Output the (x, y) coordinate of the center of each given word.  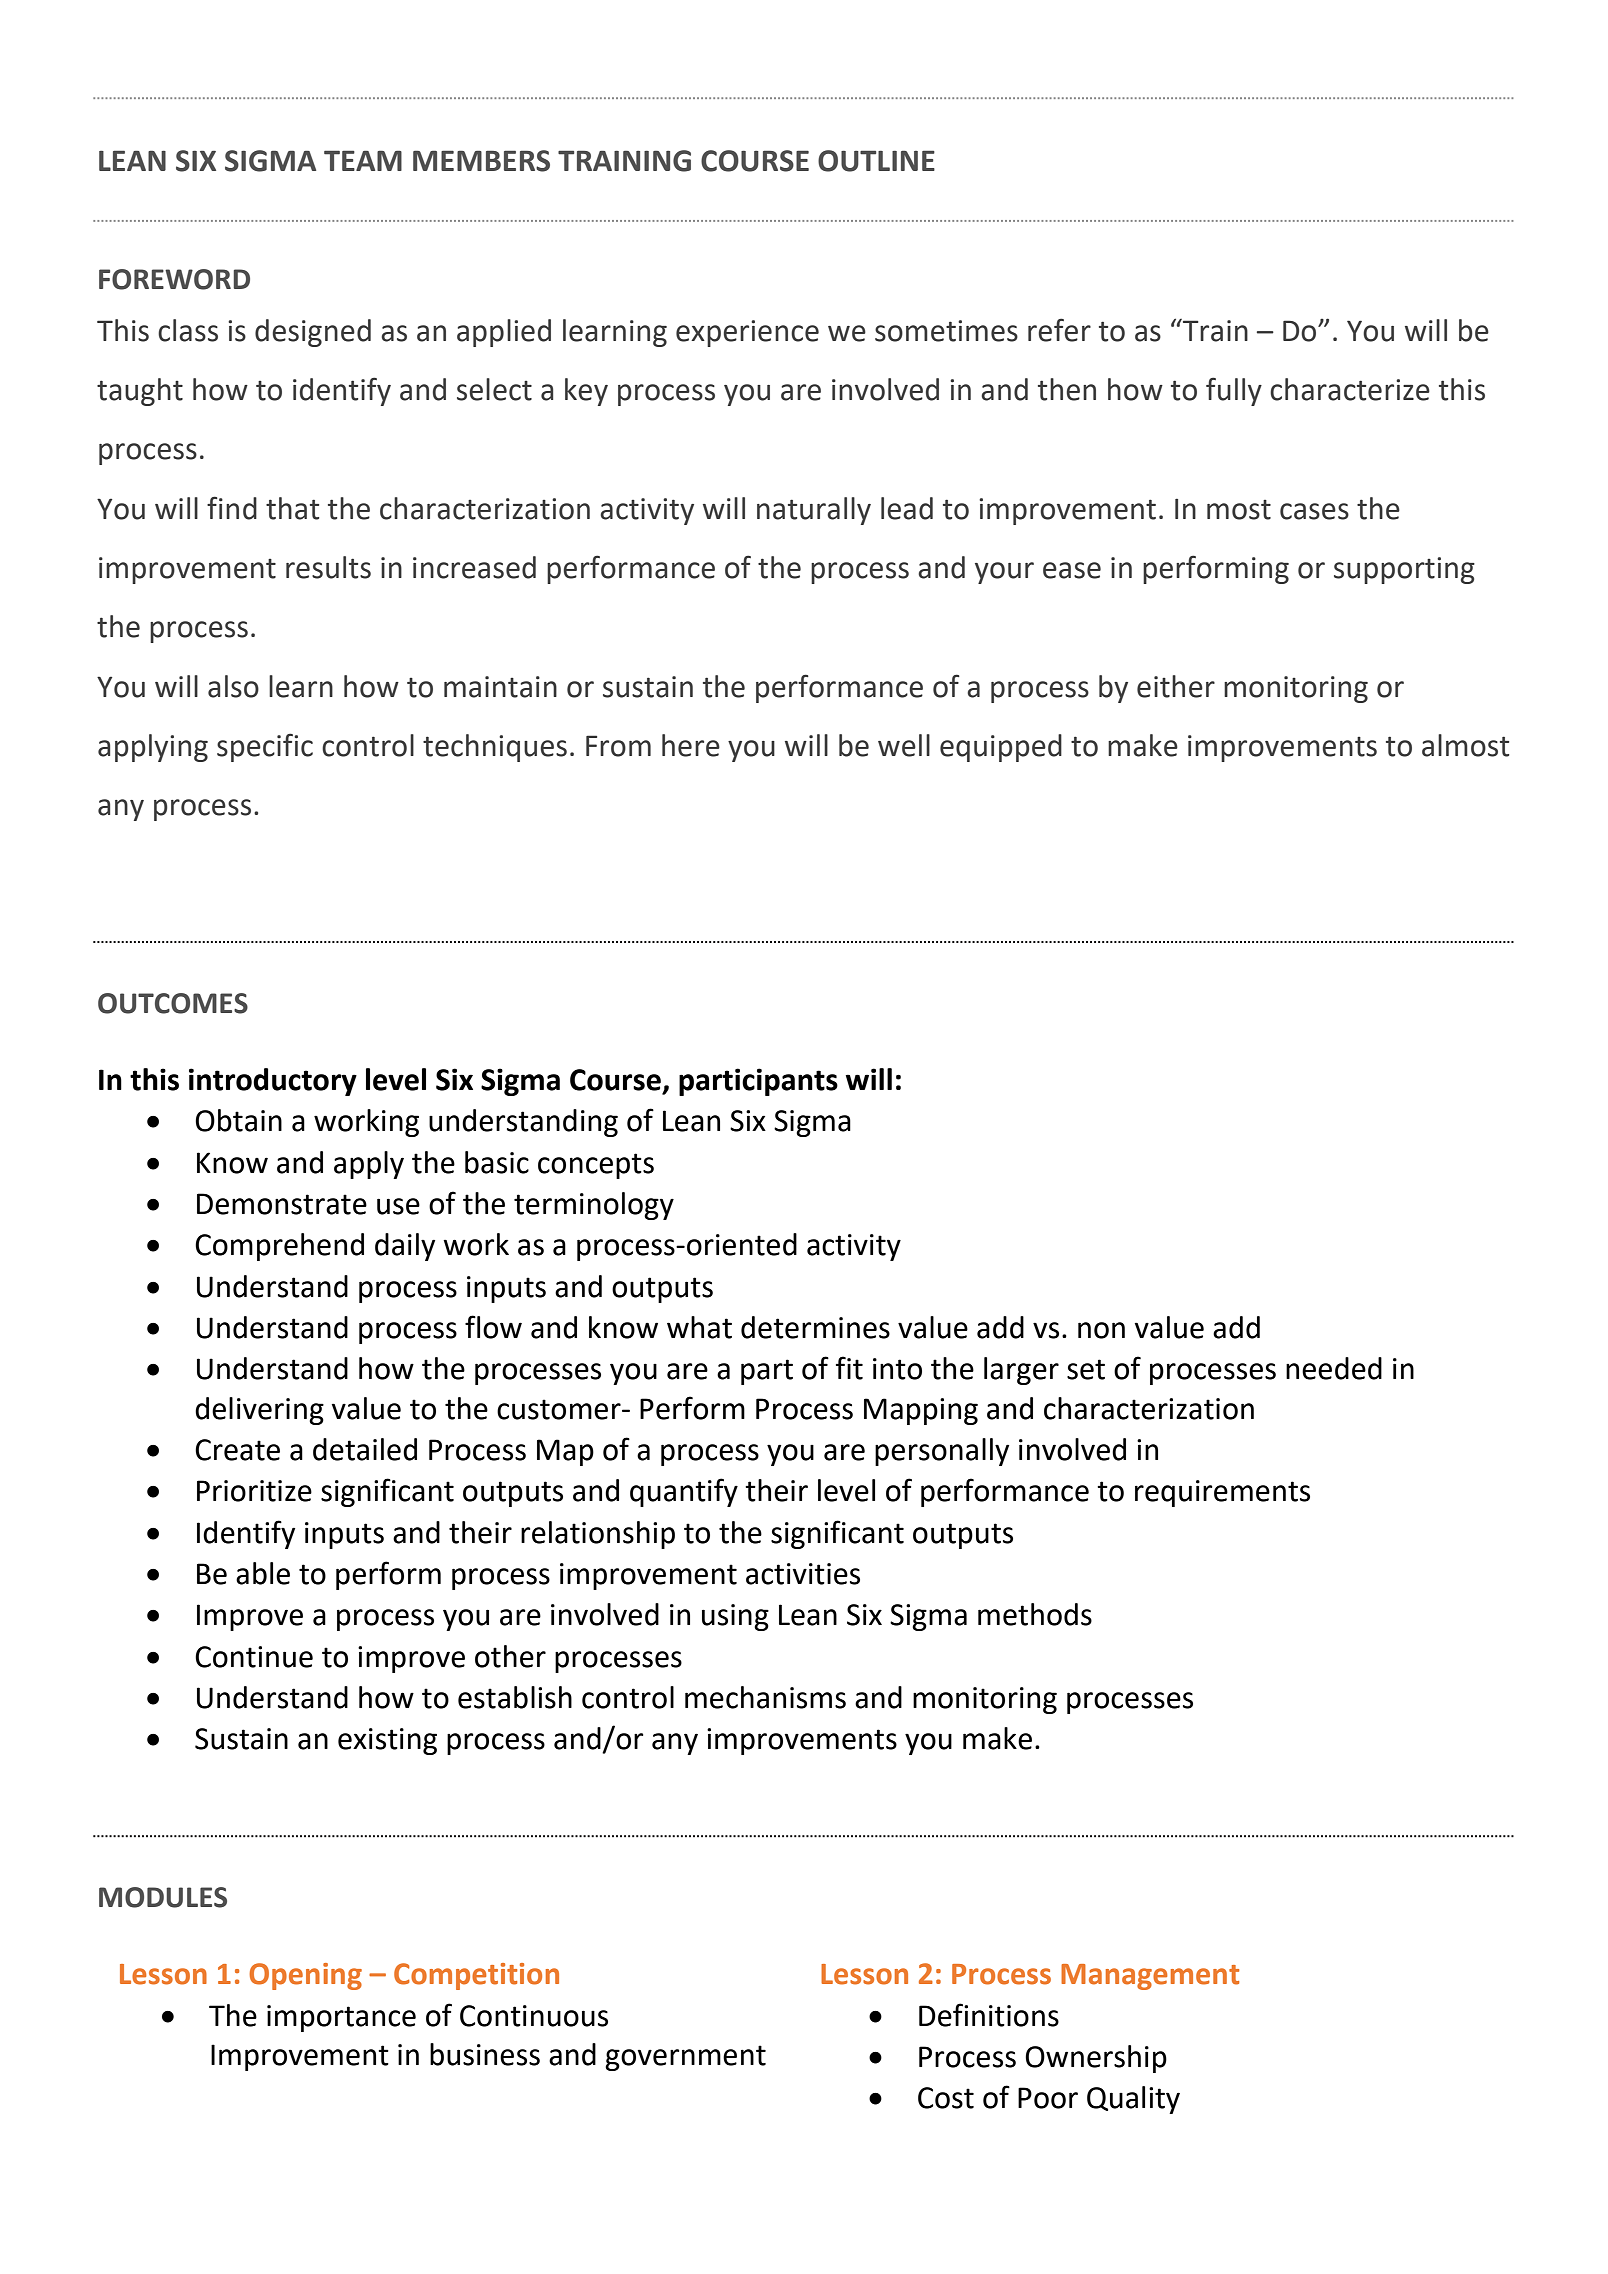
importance (341, 2018)
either (1176, 686)
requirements (1222, 1493)
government (685, 2058)
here (691, 745)
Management (1150, 1977)
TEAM (363, 160)
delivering (259, 1411)
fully (1234, 391)
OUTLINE (876, 161)
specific (265, 747)
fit (849, 1368)
